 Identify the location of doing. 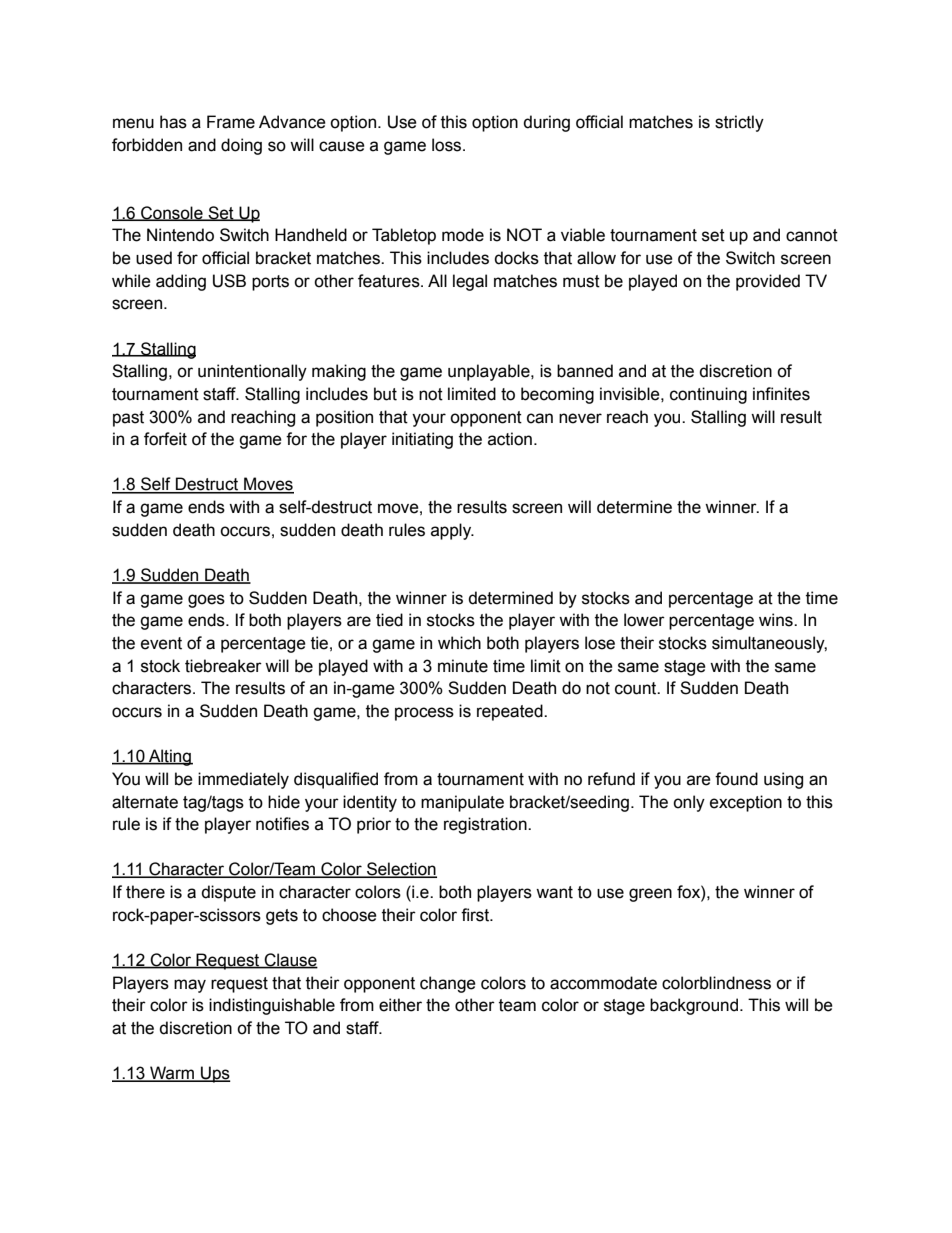
(241, 146).
